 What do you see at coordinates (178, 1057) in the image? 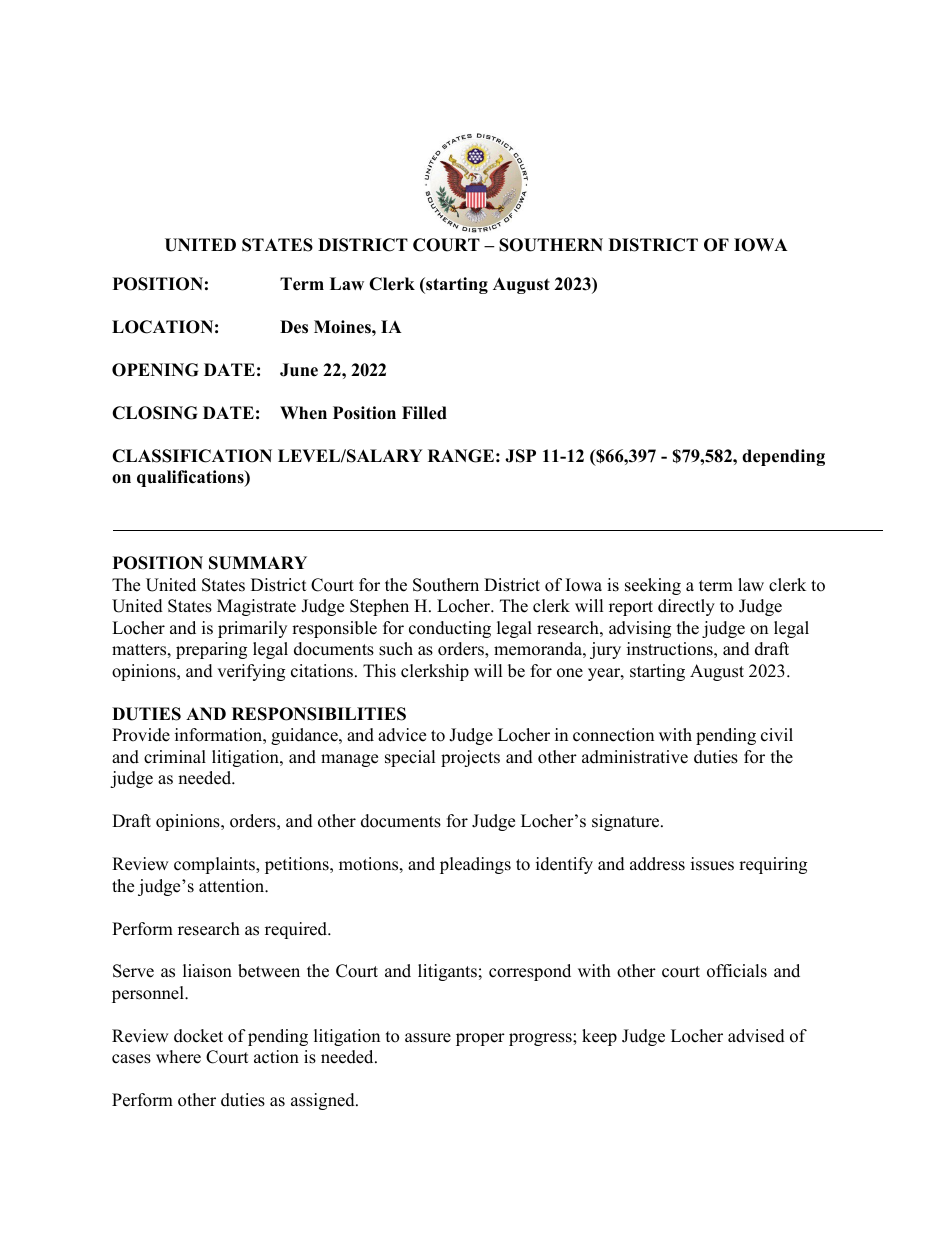
I see `where` at bounding box center [178, 1057].
